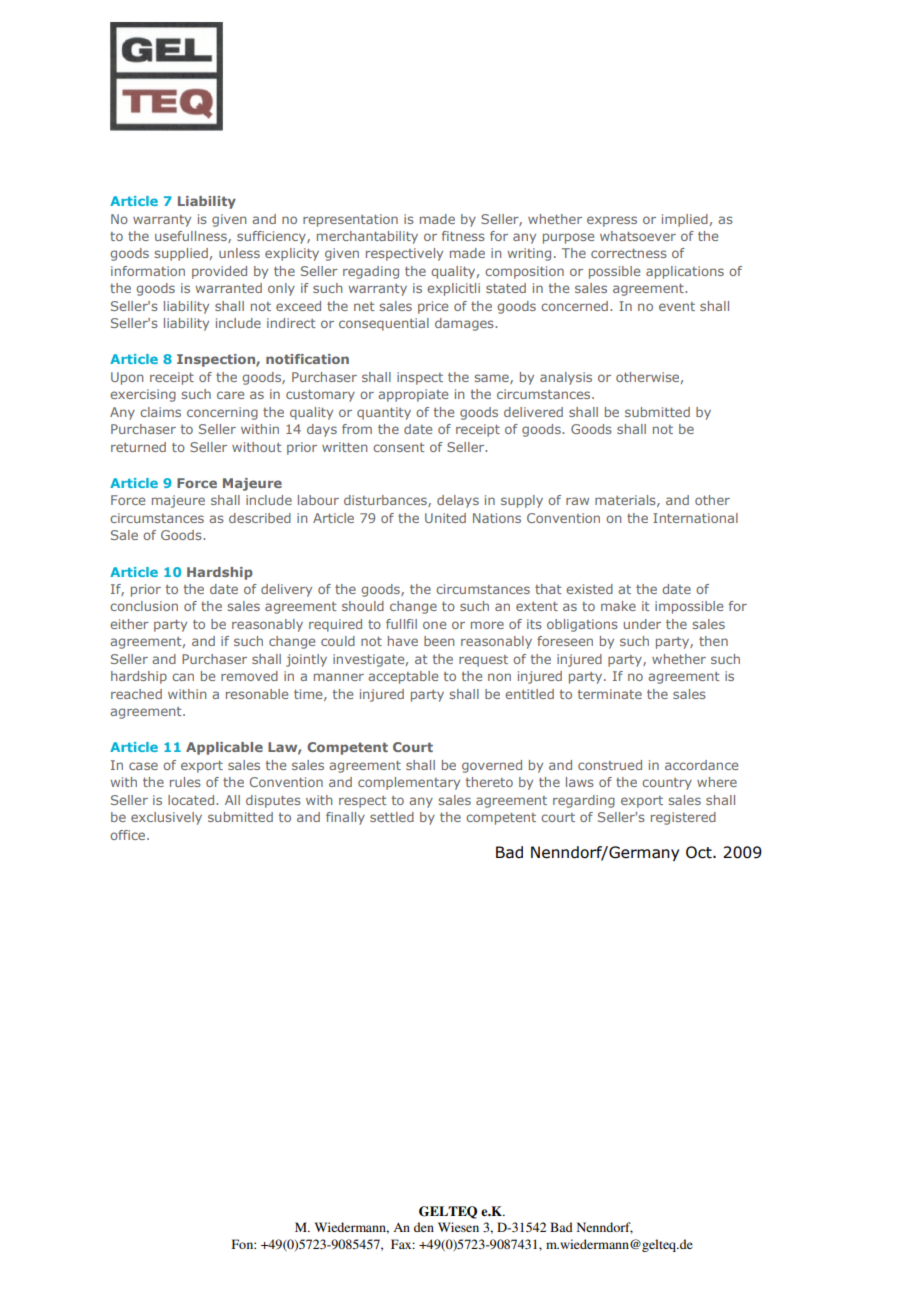  What do you see at coordinates (683, 818) in the document?
I see `registered` at bounding box center [683, 818].
